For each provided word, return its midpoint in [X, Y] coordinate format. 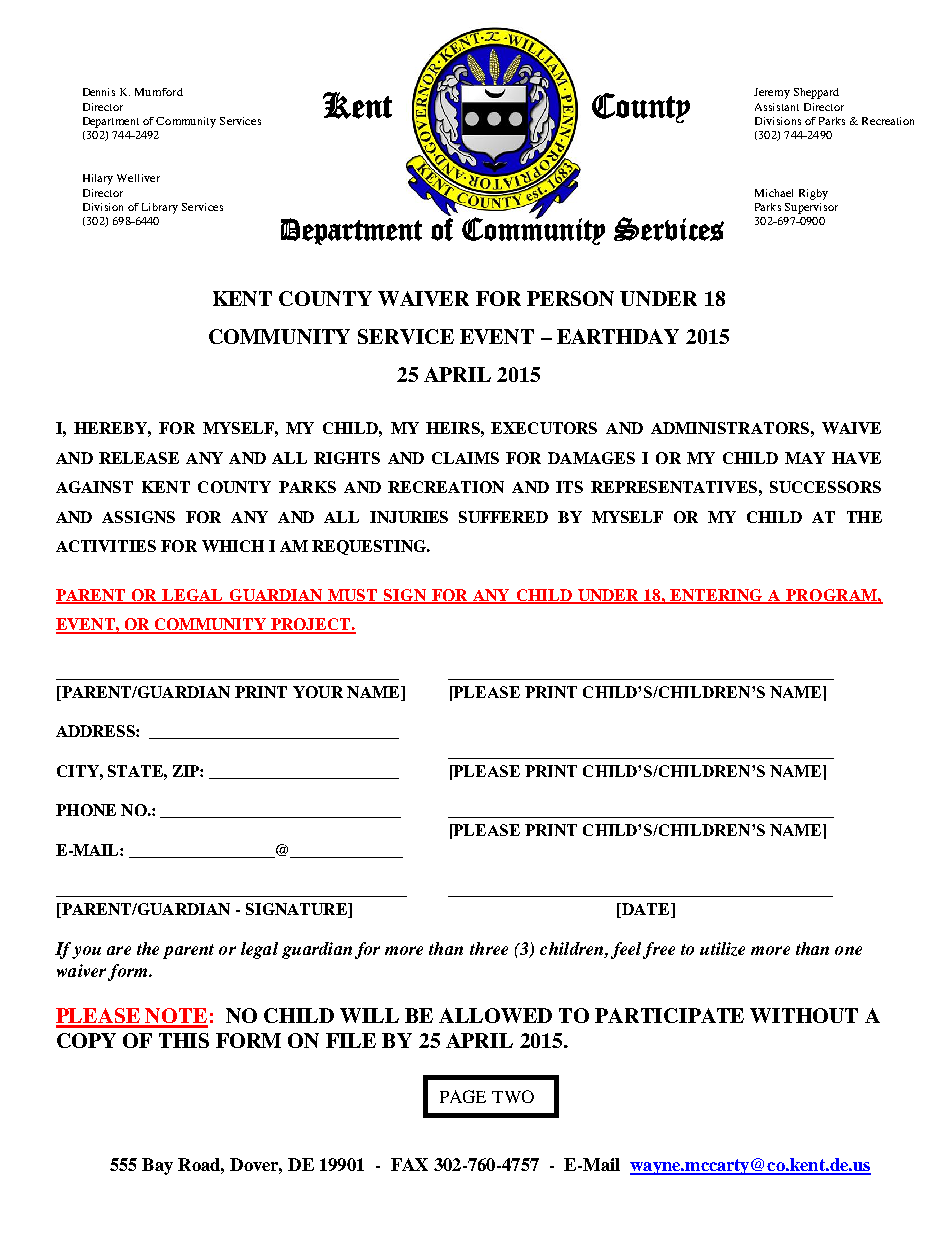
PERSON [570, 298]
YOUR [318, 692]
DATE [646, 909]
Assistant [777, 107]
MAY [805, 458]
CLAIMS [465, 458]
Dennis [99, 92]
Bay [157, 1166]
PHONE [86, 810]
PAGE [463, 1096]
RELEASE [139, 458]
